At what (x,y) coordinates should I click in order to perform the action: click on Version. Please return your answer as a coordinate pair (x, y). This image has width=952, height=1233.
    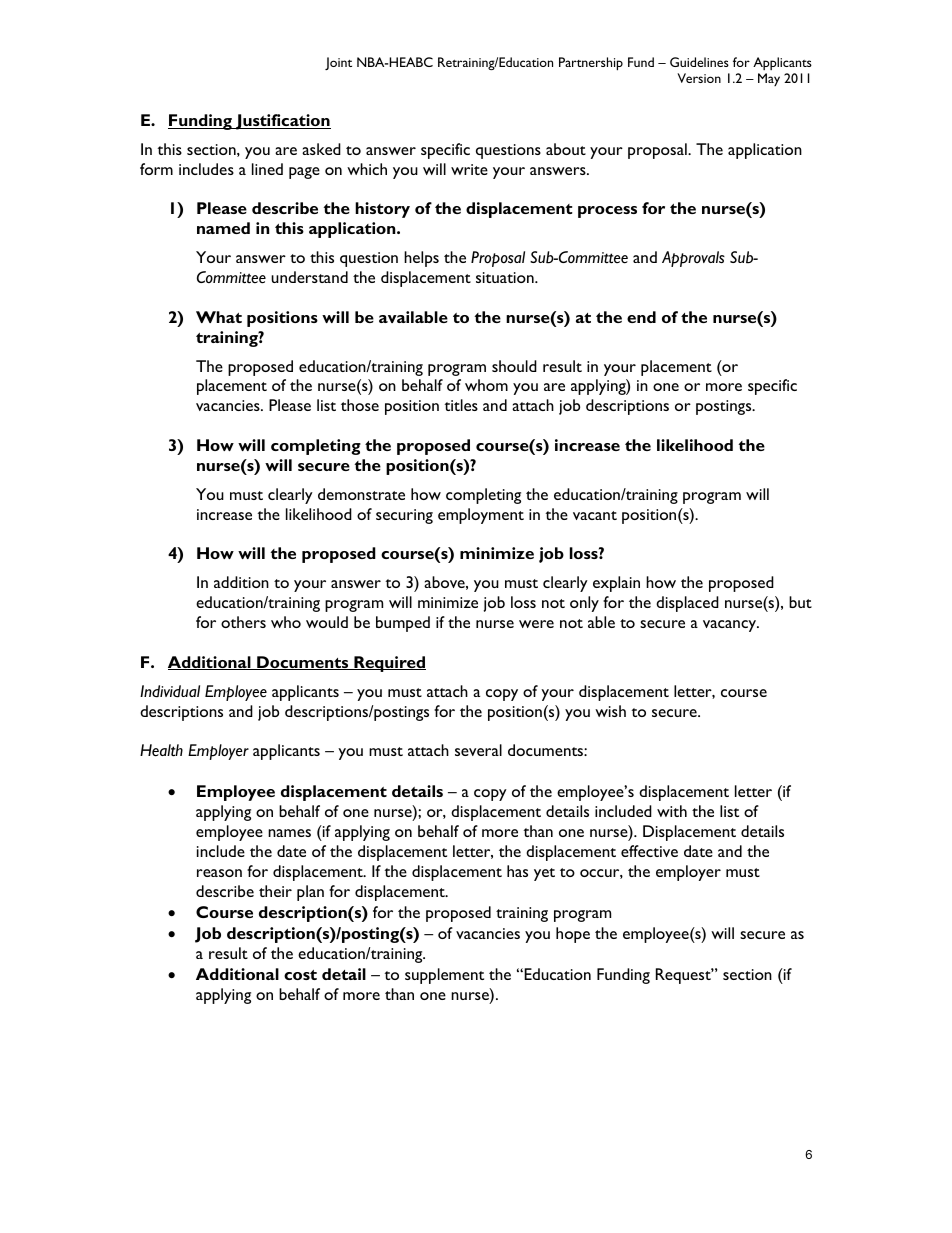
    Looking at the image, I should click on (699, 78).
